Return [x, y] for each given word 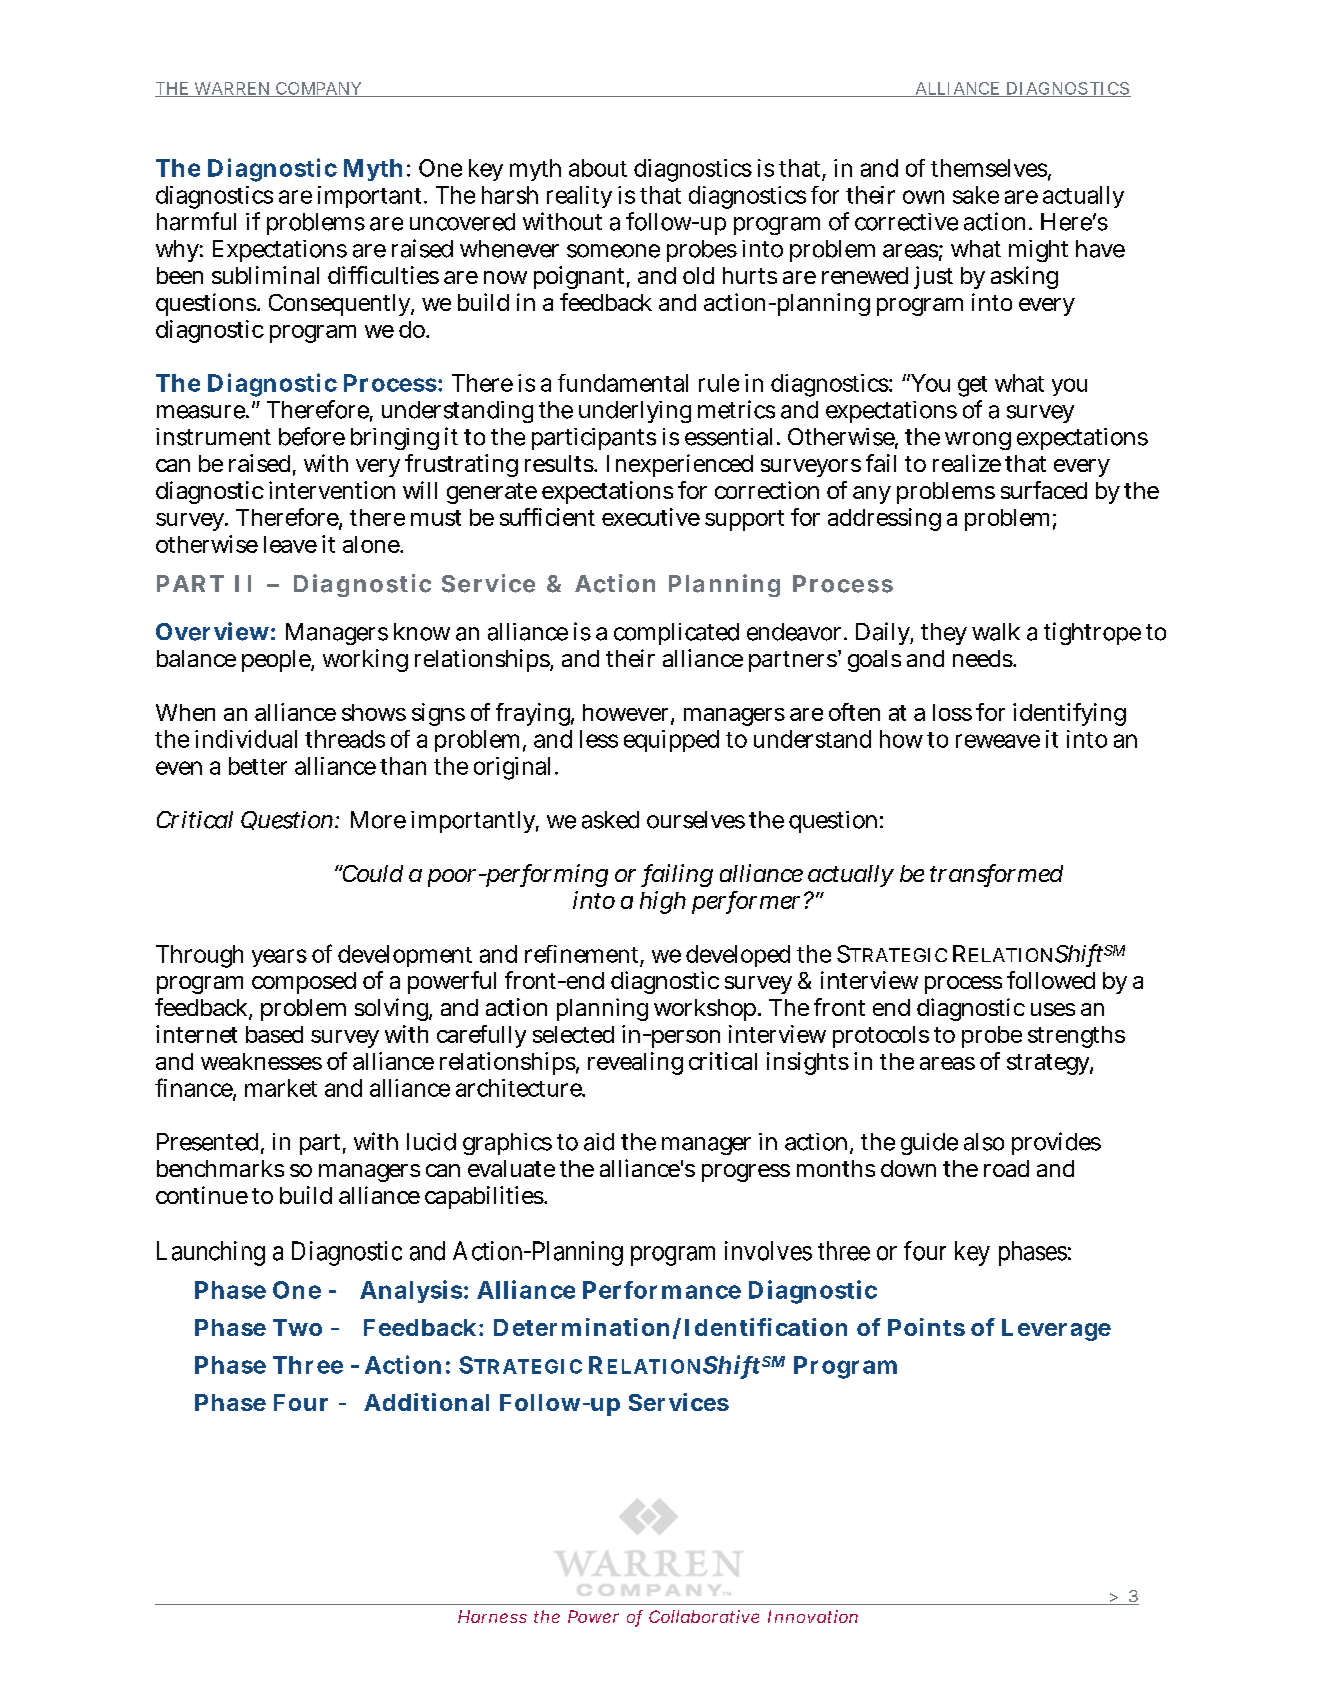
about [598, 168]
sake [976, 195]
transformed [996, 874]
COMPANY [318, 89]
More [378, 820]
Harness [492, 1616]
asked [610, 820]
